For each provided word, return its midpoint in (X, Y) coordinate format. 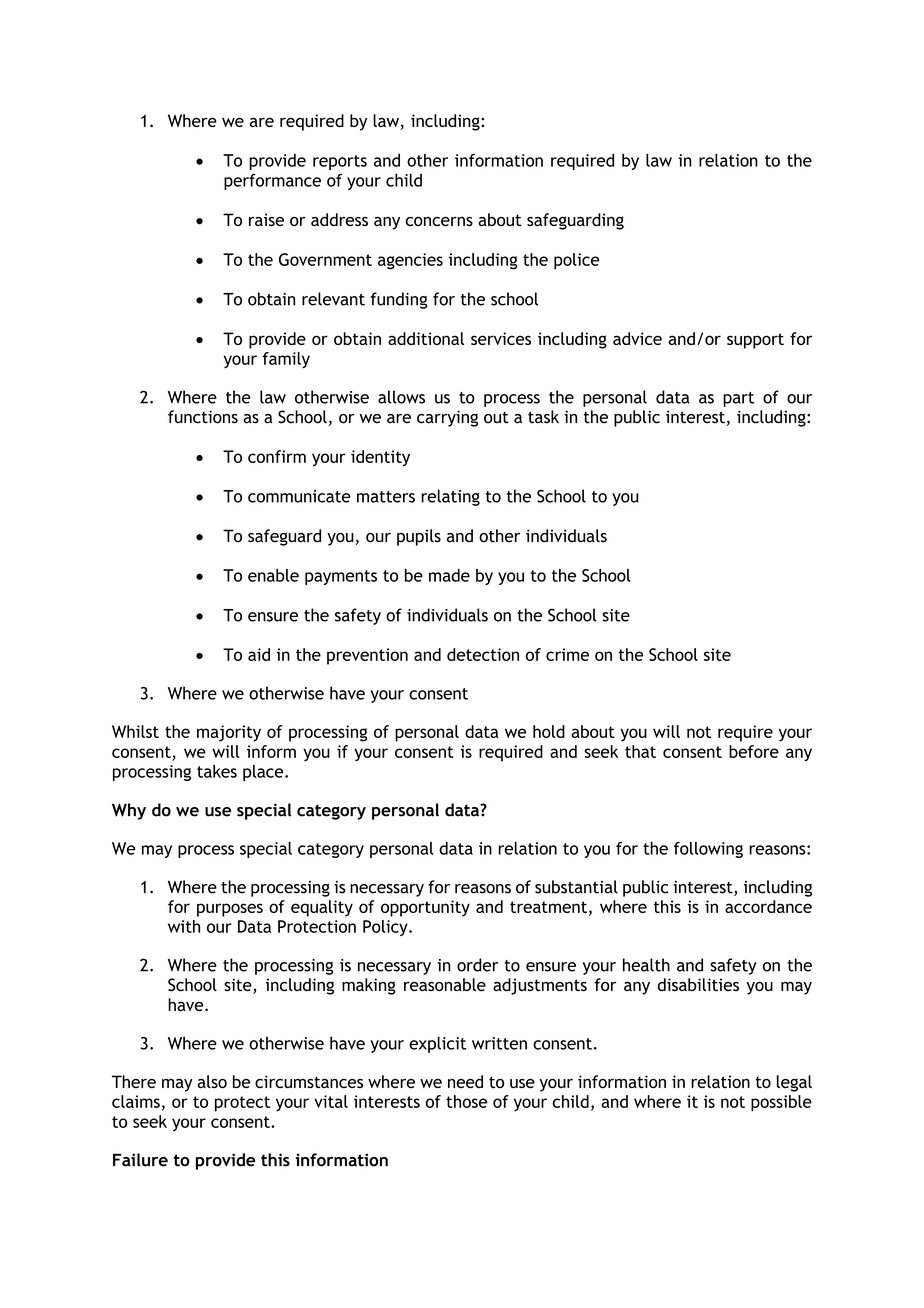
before (754, 751)
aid (259, 654)
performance (272, 182)
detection (483, 654)
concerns (439, 221)
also (212, 1081)
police (577, 261)
